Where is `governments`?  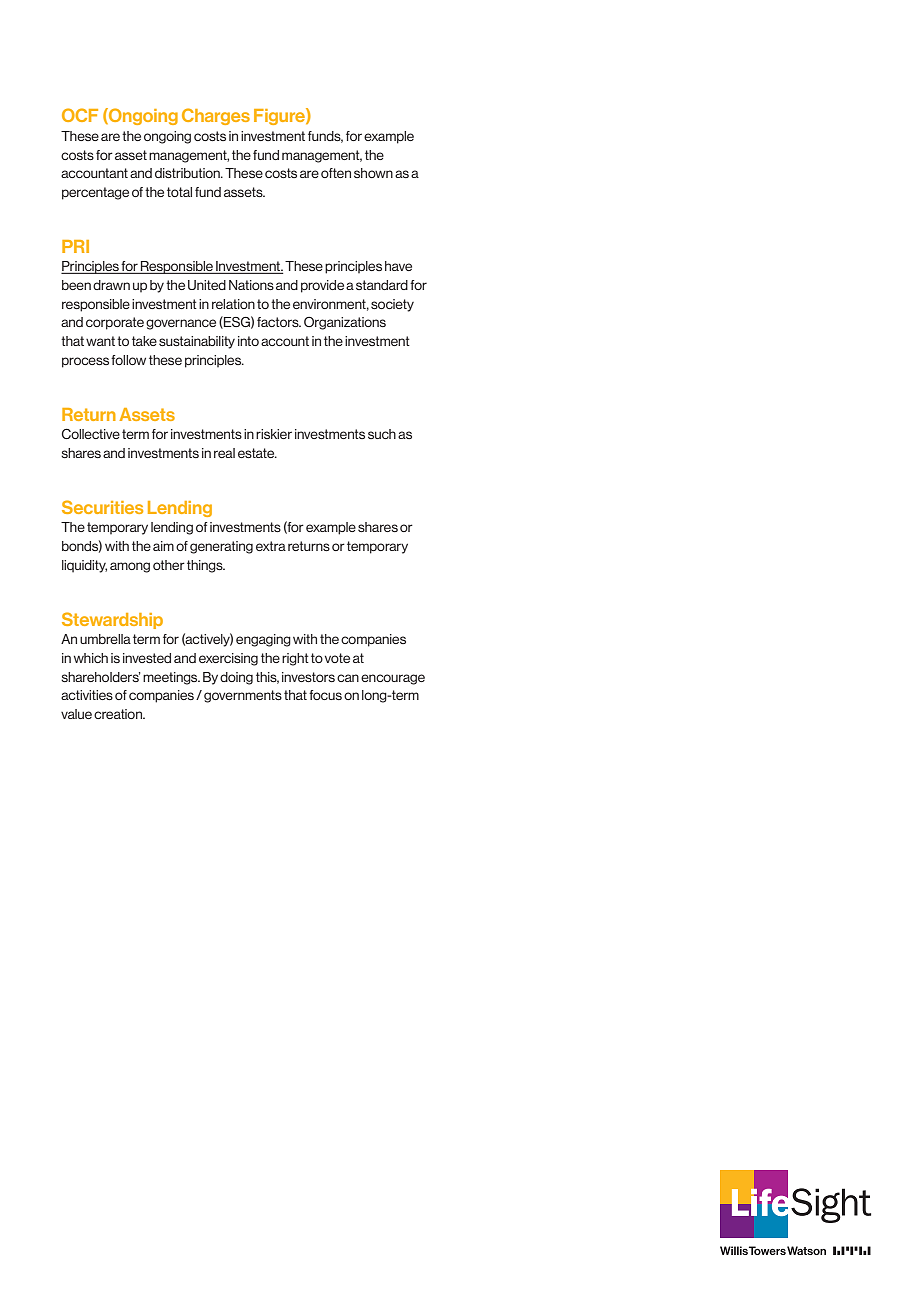
governments is located at coordinates (243, 696).
